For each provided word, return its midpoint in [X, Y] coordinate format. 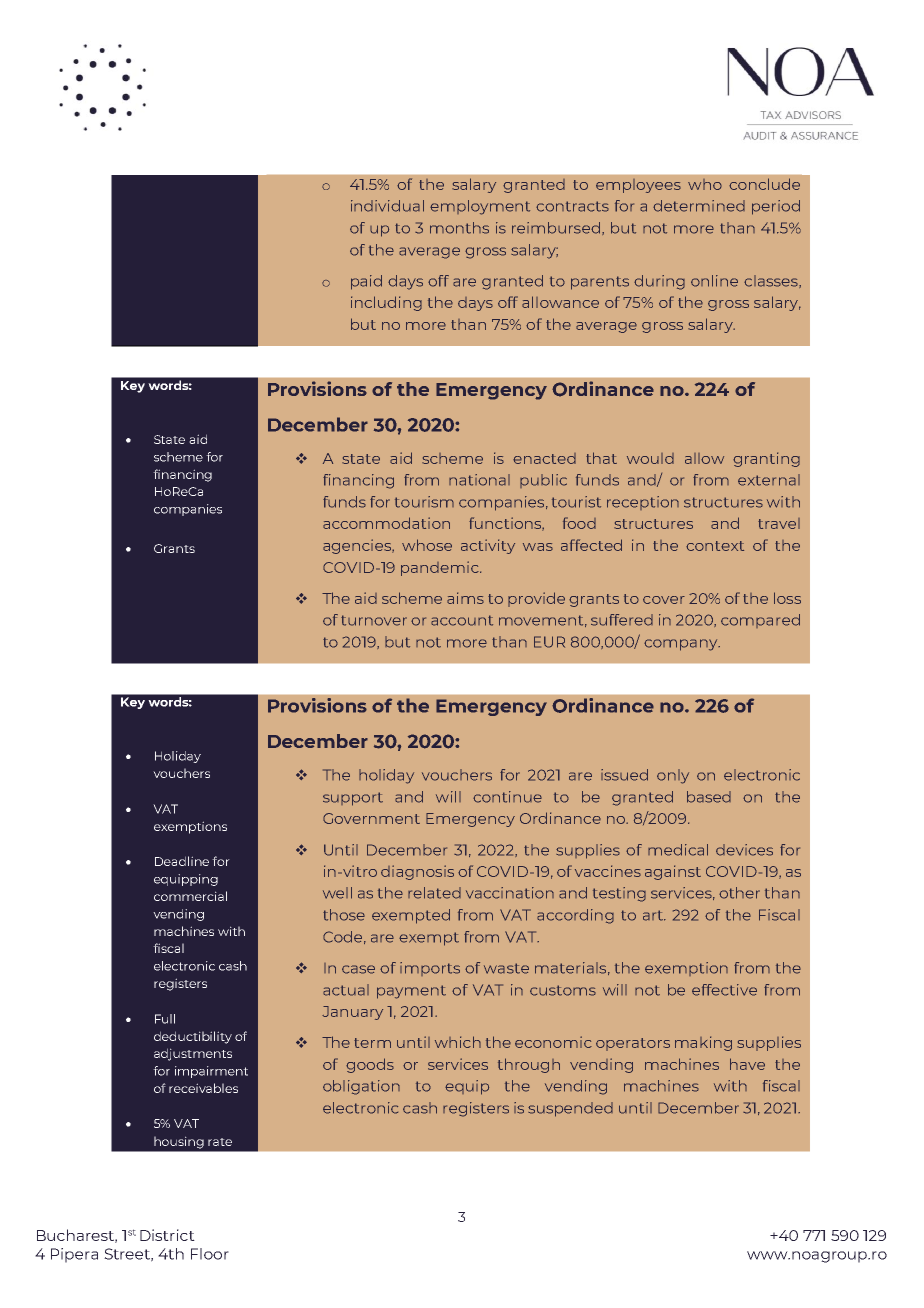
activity [488, 546]
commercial [190, 896]
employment [480, 207]
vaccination [510, 893]
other [739, 893]
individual [387, 206]
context [715, 546]
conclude [764, 184]
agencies [358, 546]
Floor [210, 1254]
